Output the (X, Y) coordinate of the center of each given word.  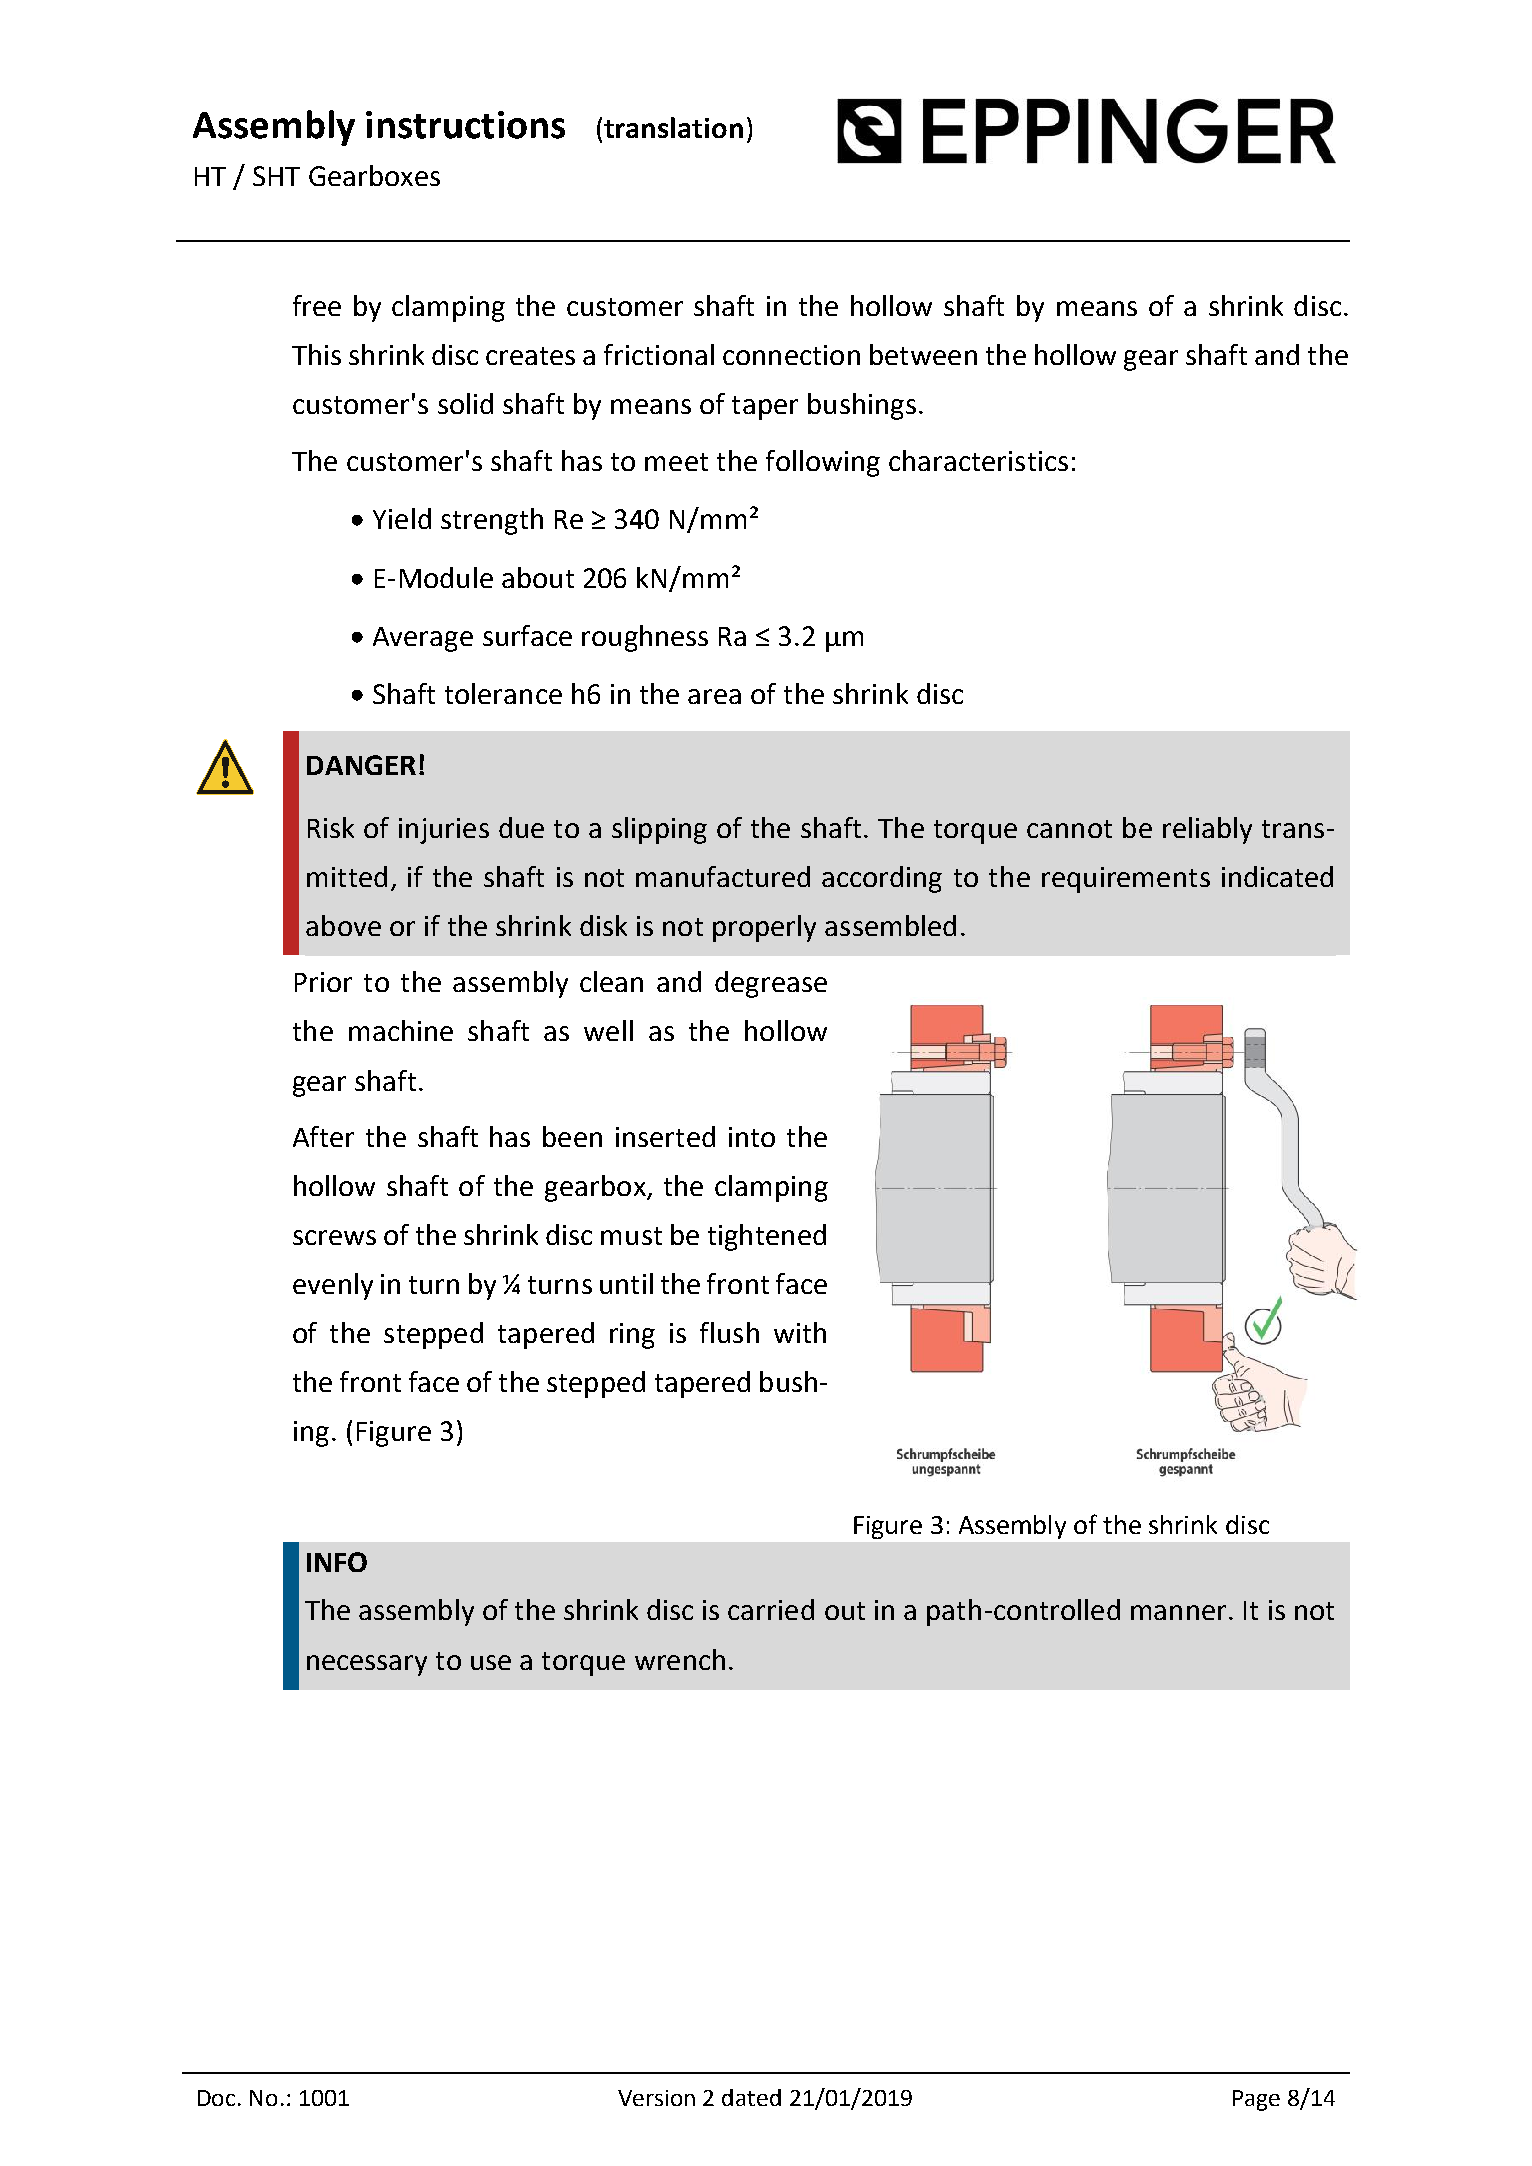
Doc (216, 2098)
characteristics (978, 460)
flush (729, 1332)
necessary (367, 1665)
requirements (1126, 880)
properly (764, 928)
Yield (402, 518)
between (923, 354)
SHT (276, 176)
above (343, 925)
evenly (333, 1286)
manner (1178, 1612)
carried (771, 1609)
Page (1256, 2100)
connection (791, 355)
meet (676, 462)
